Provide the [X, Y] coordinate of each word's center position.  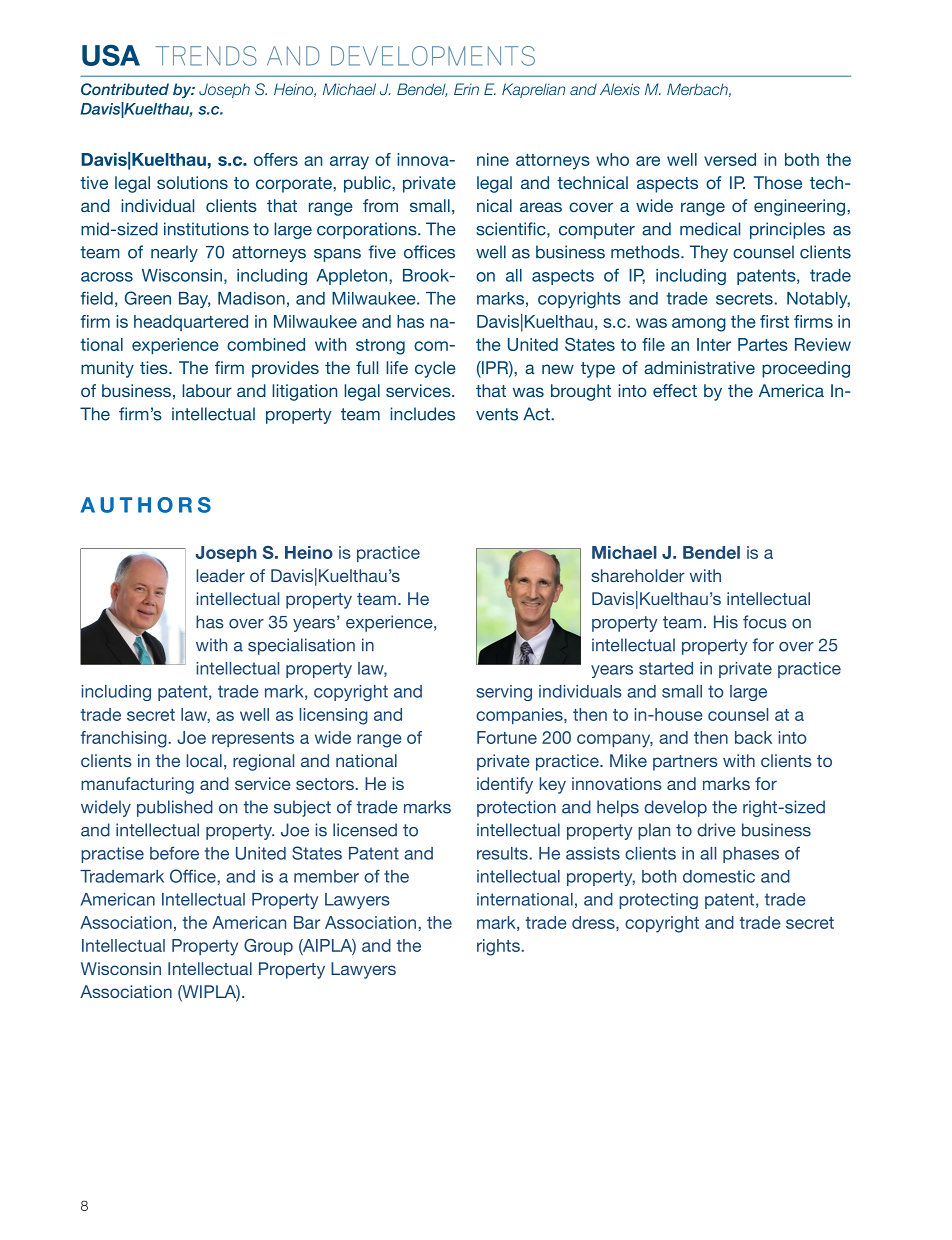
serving [504, 693]
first [774, 321]
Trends [206, 56]
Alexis [620, 89]
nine [493, 159]
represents [253, 739]
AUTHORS [146, 505]
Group [268, 947]
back [753, 737]
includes [422, 414]
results [503, 853]
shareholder [638, 575]
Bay [194, 300]
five [382, 252]
